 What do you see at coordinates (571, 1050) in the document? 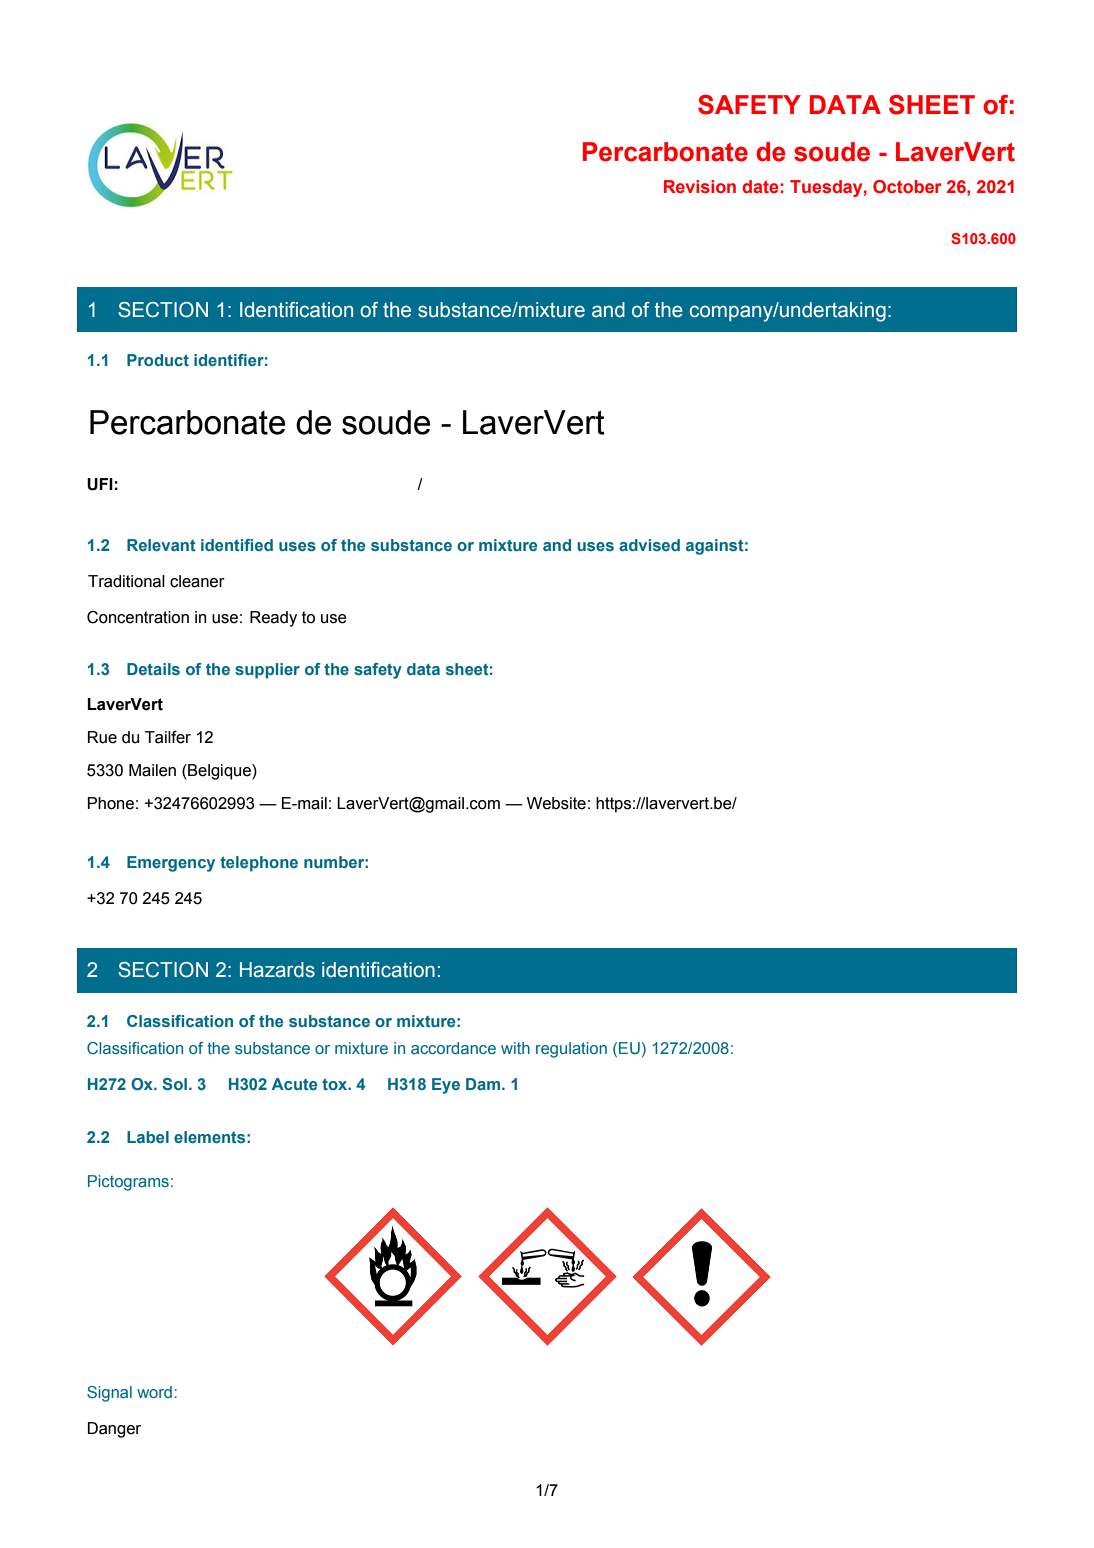
I see `regulation` at bounding box center [571, 1050].
